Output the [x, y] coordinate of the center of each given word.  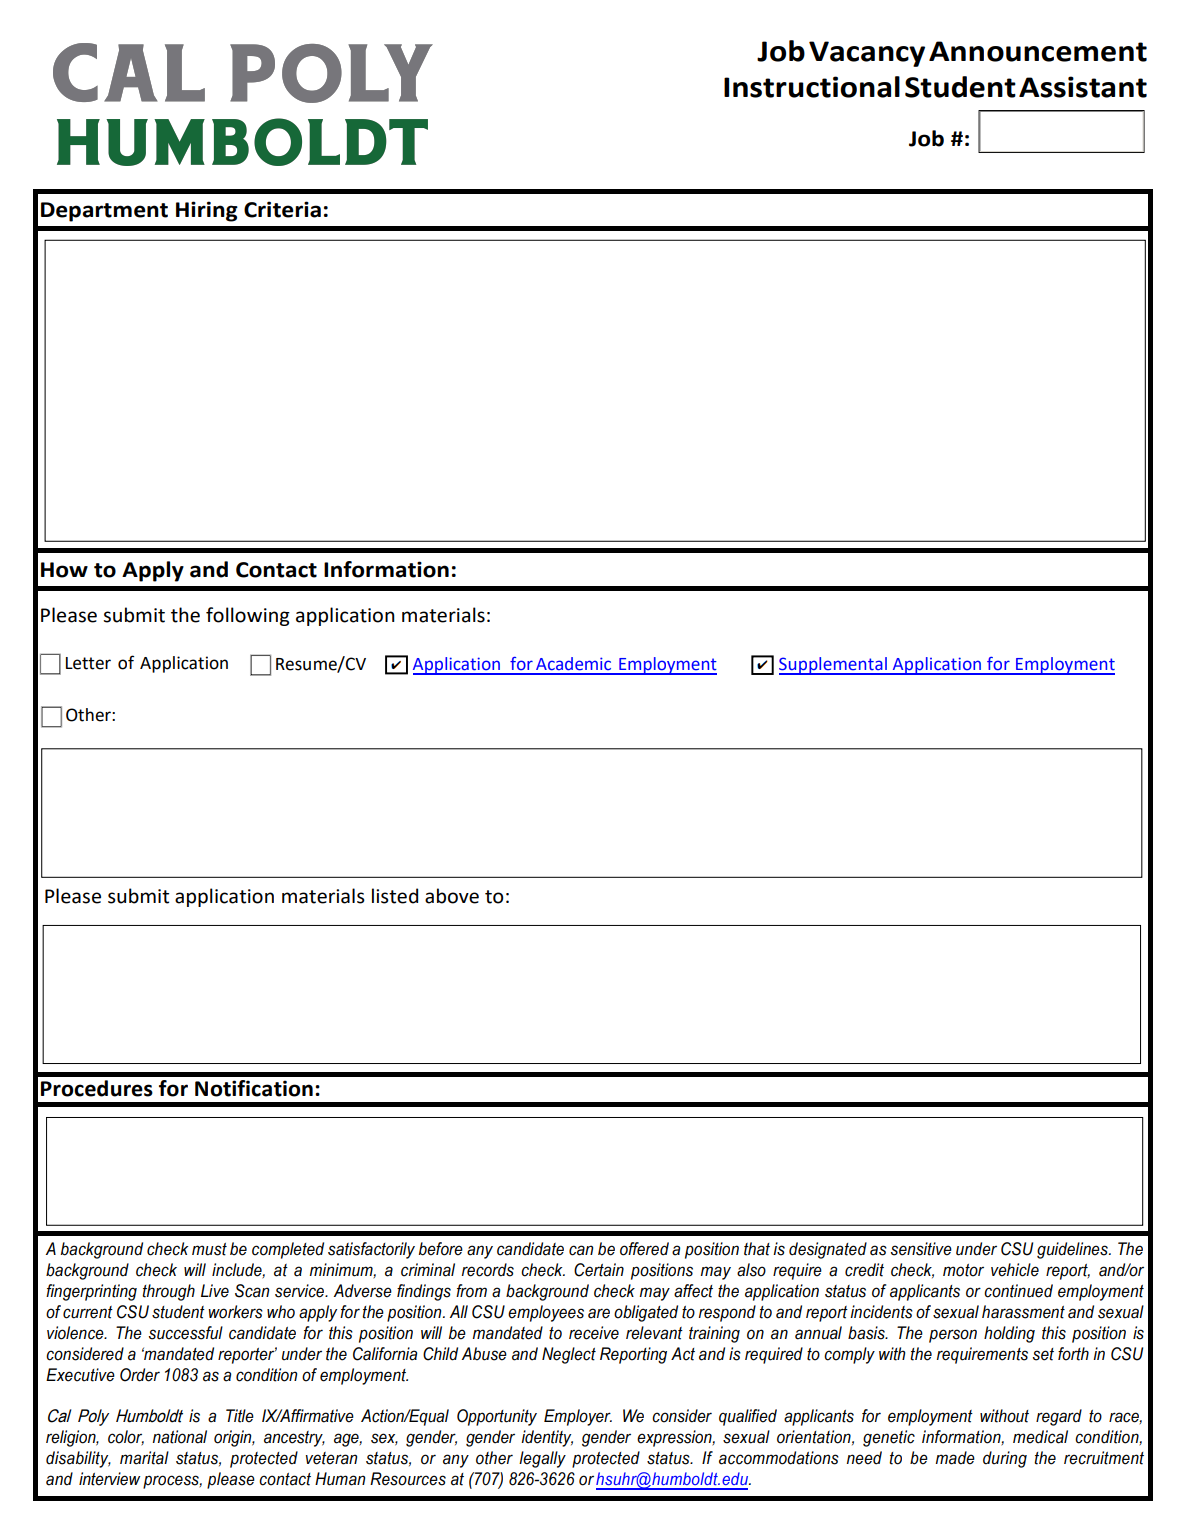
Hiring [207, 211]
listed [395, 896]
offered [644, 1249]
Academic [573, 664]
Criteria [282, 209]
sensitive [921, 1249]
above [452, 896]
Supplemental [834, 666]
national [180, 1437]
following [248, 616]
